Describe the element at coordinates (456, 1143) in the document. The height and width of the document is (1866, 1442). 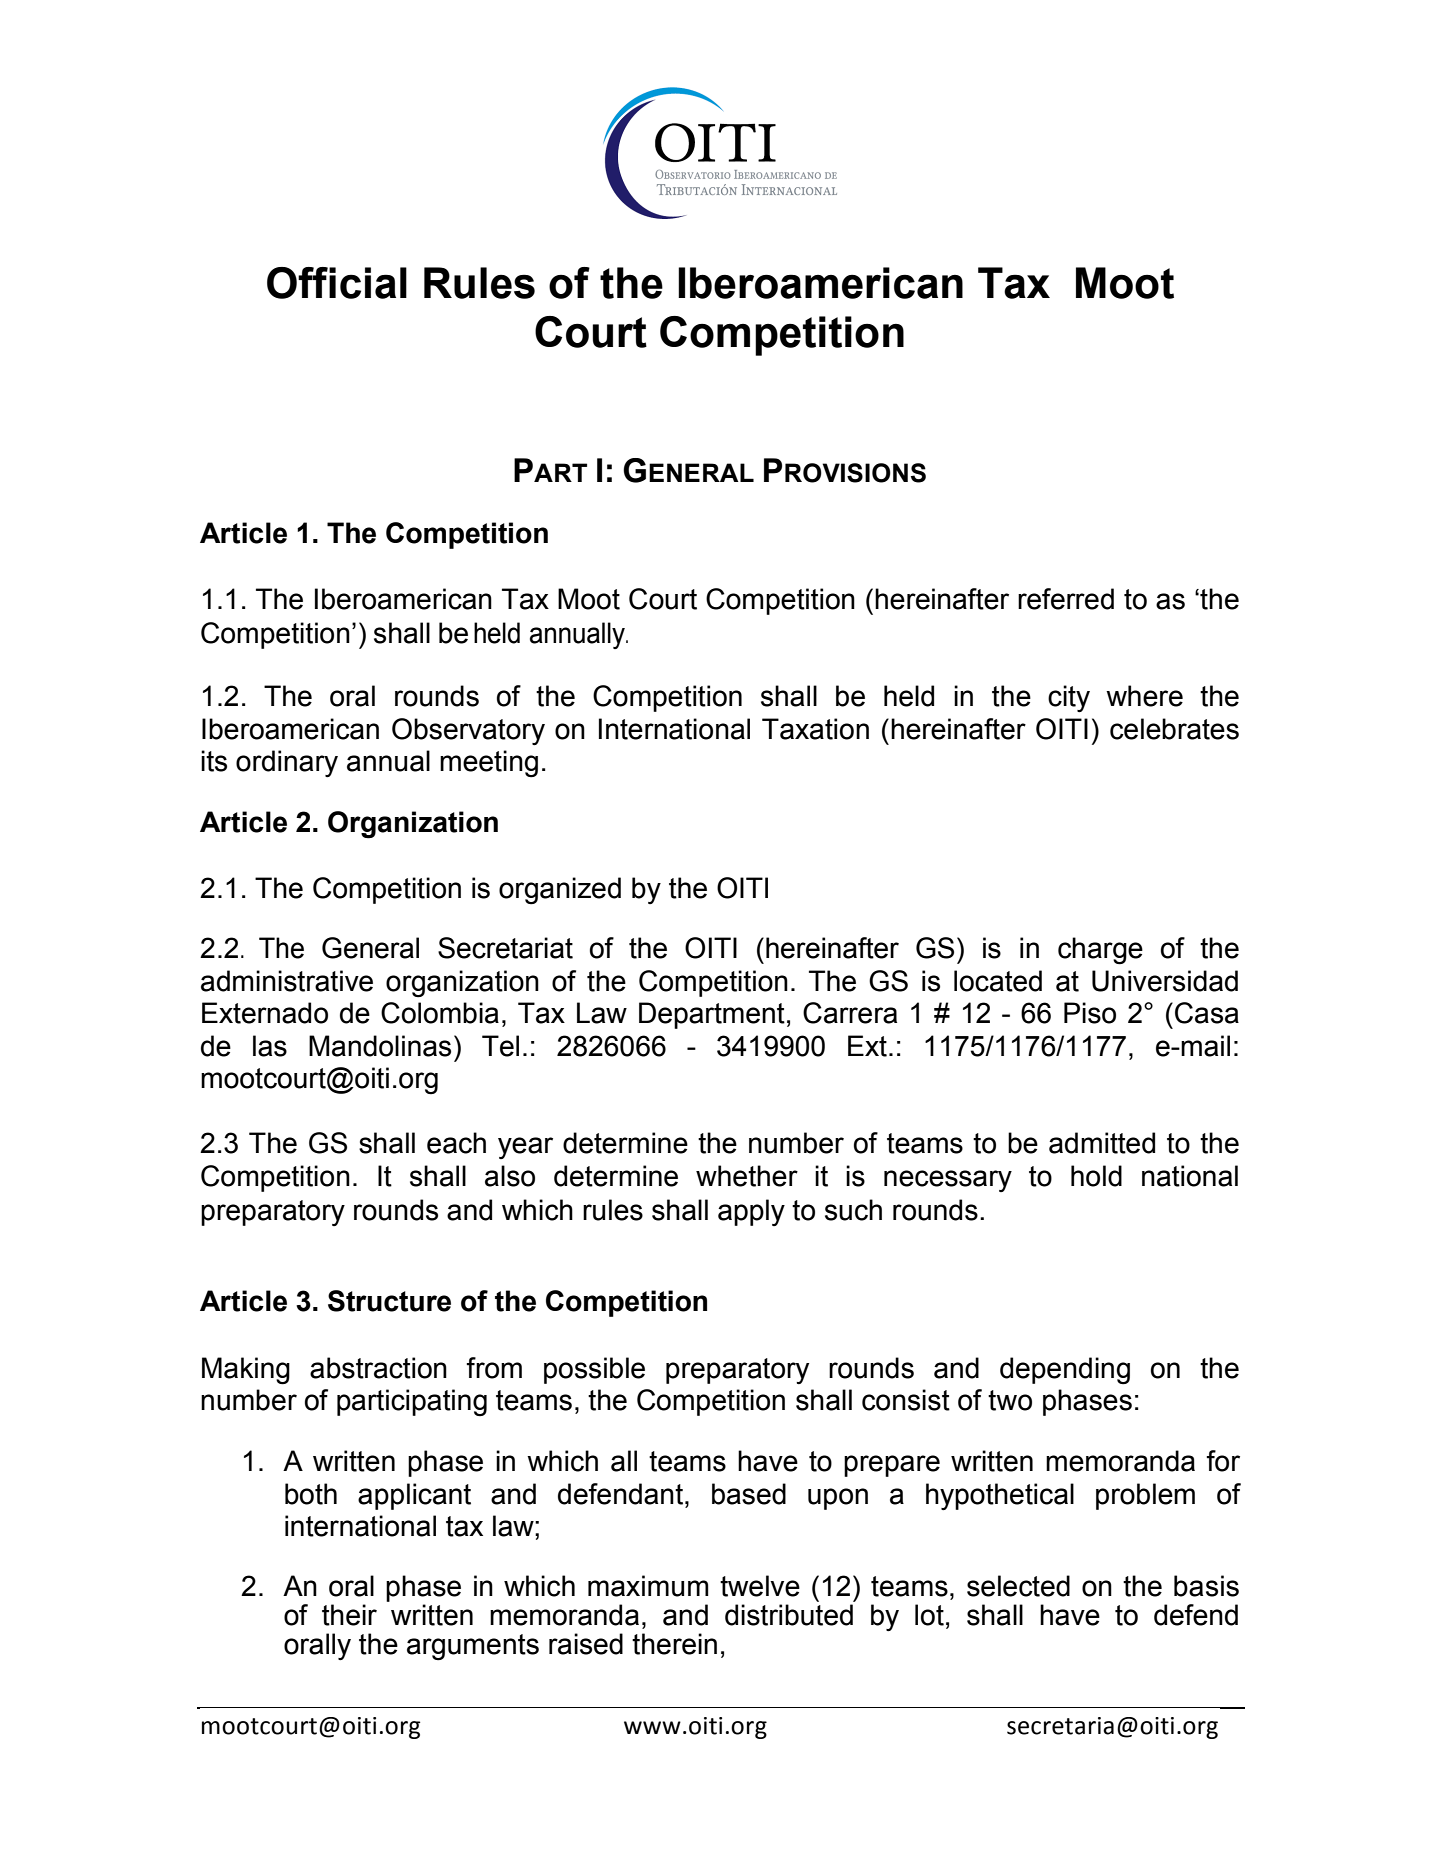
I see `each` at that location.
